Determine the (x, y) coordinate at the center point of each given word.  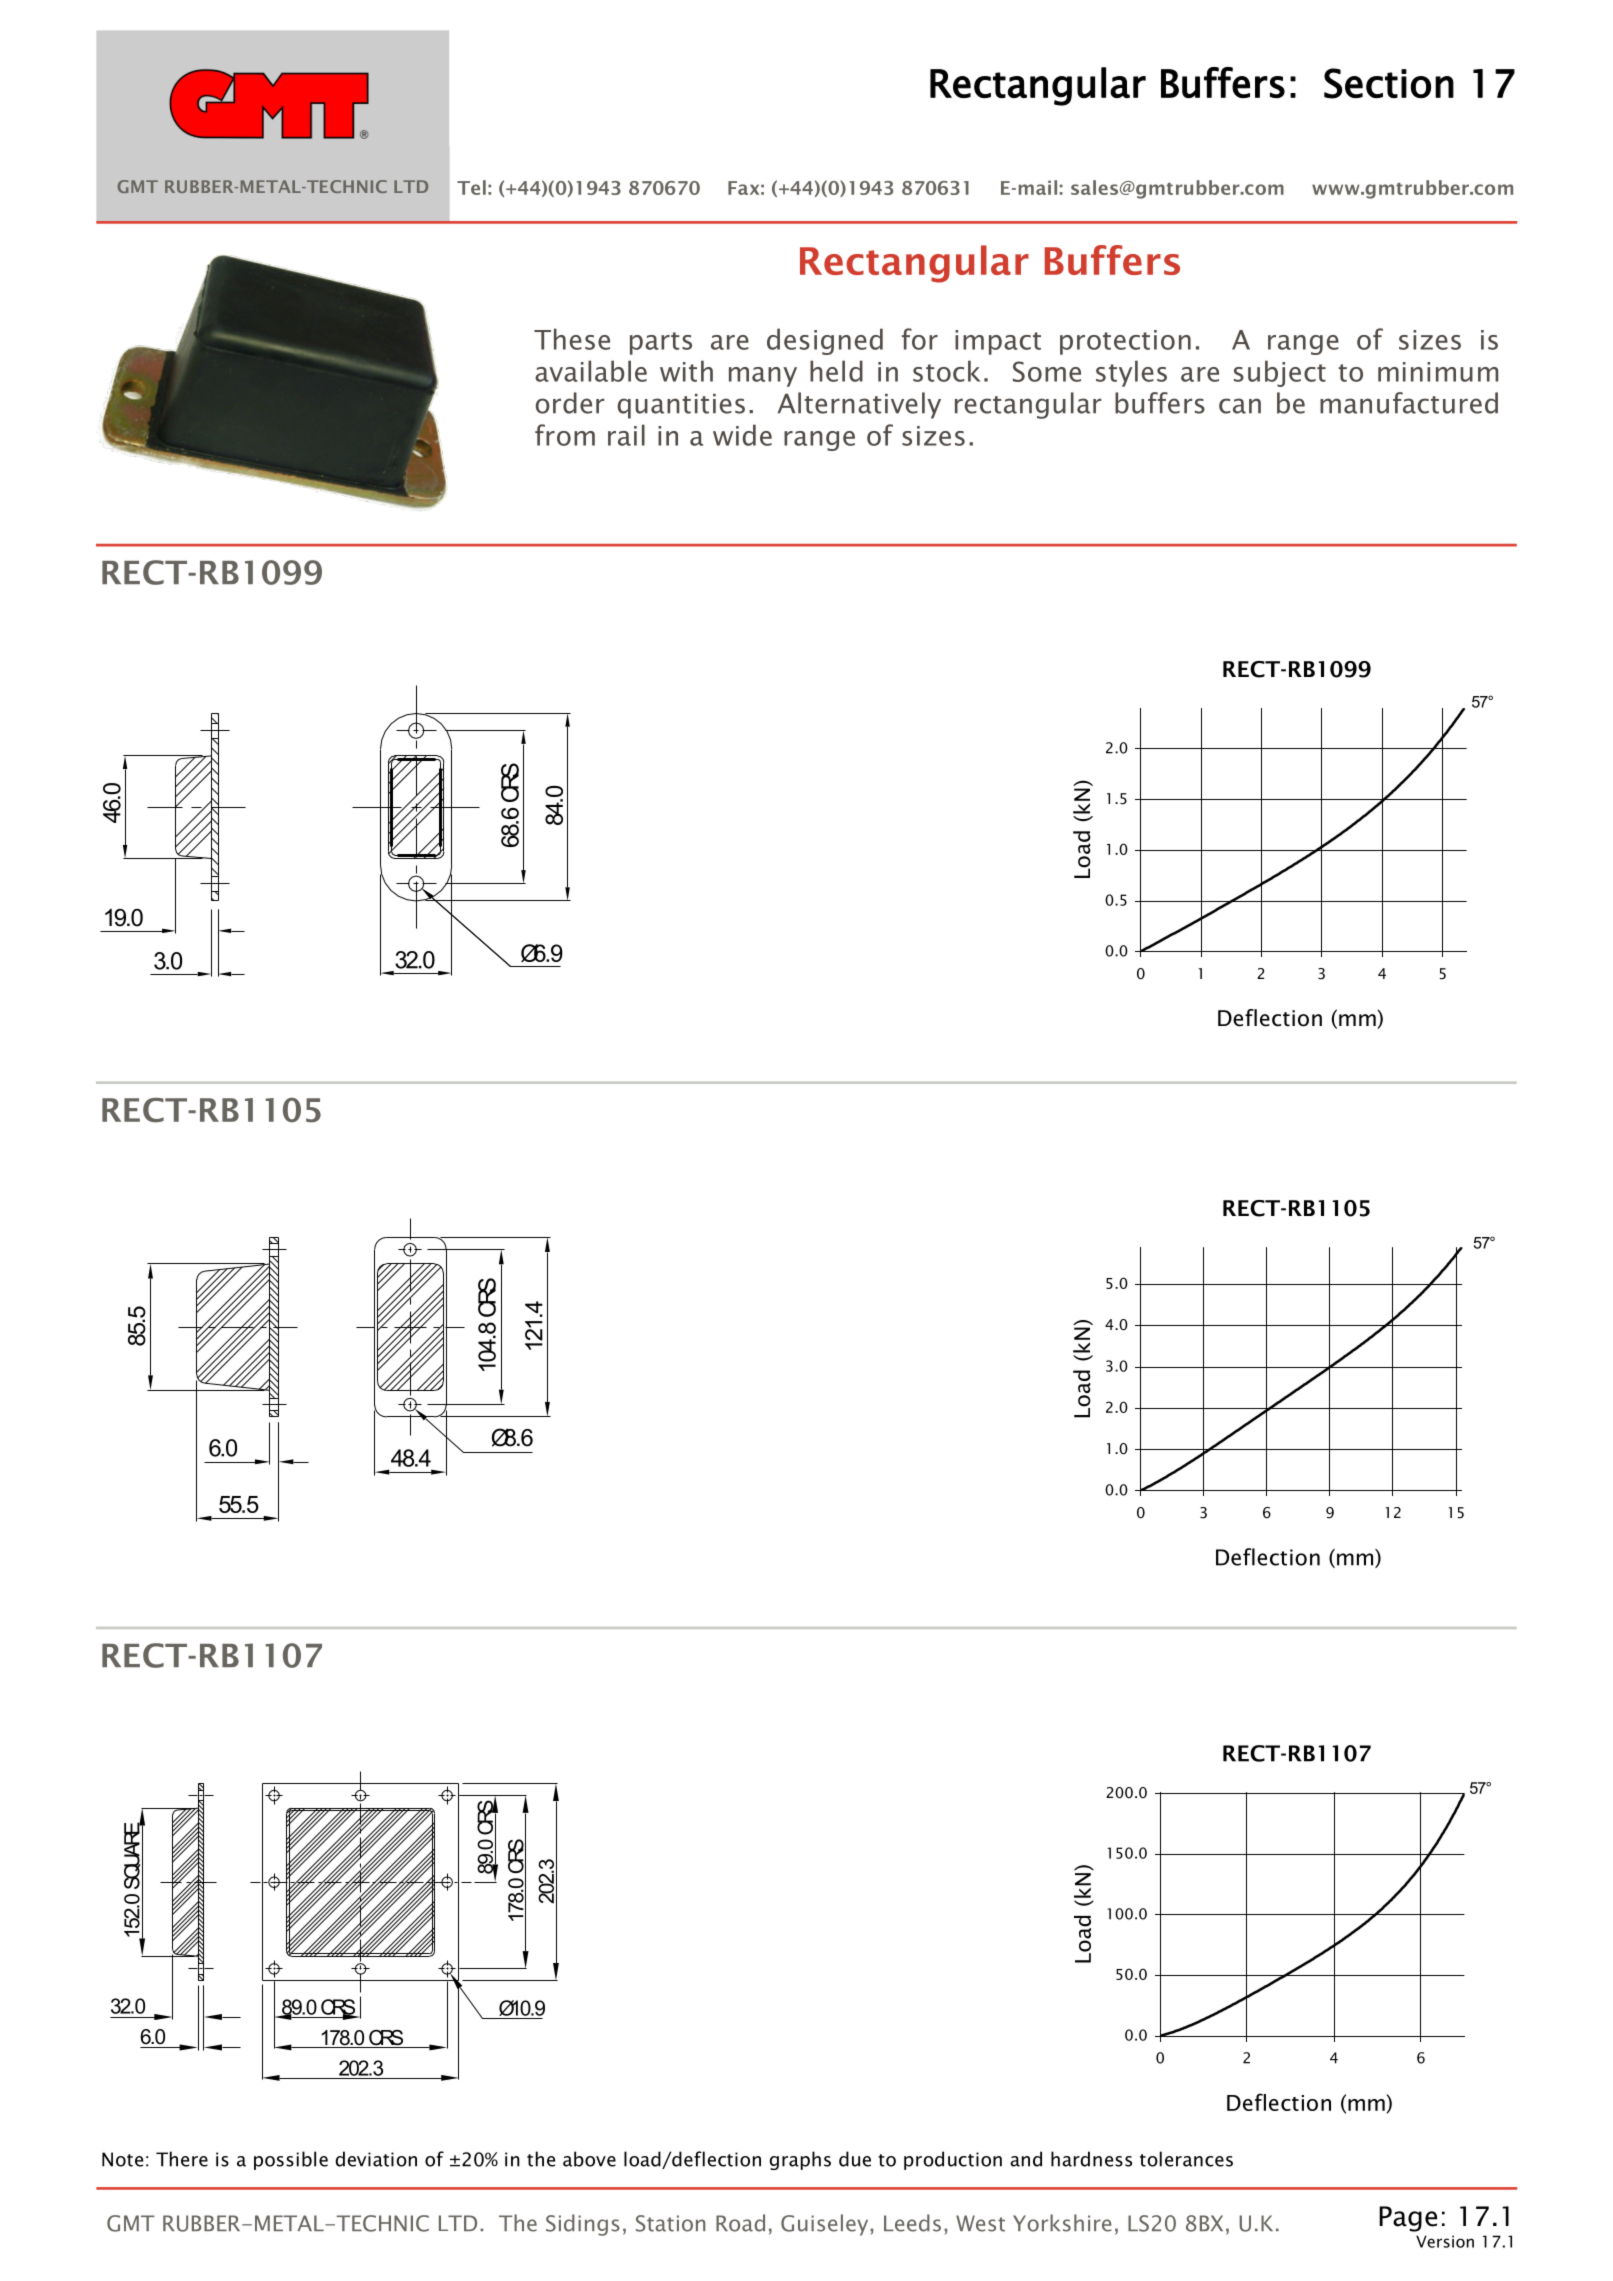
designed (825, 341)
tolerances (1186, 2159)
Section (1389, 83)
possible (291, 2160)
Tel (471, 187)
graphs (800, 2160)
